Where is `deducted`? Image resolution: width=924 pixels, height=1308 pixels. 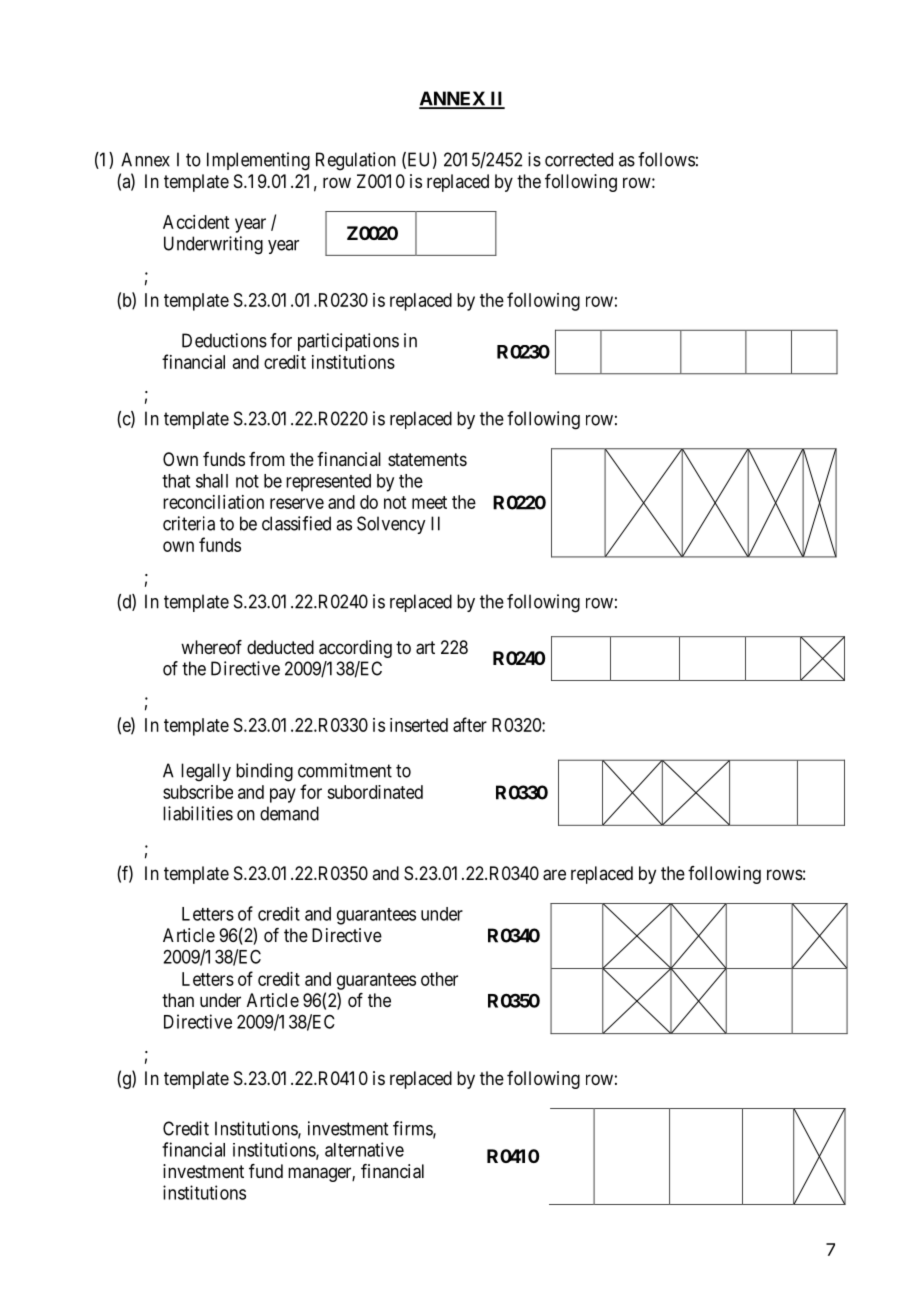 deducted is located at coordinates (280, 647).
